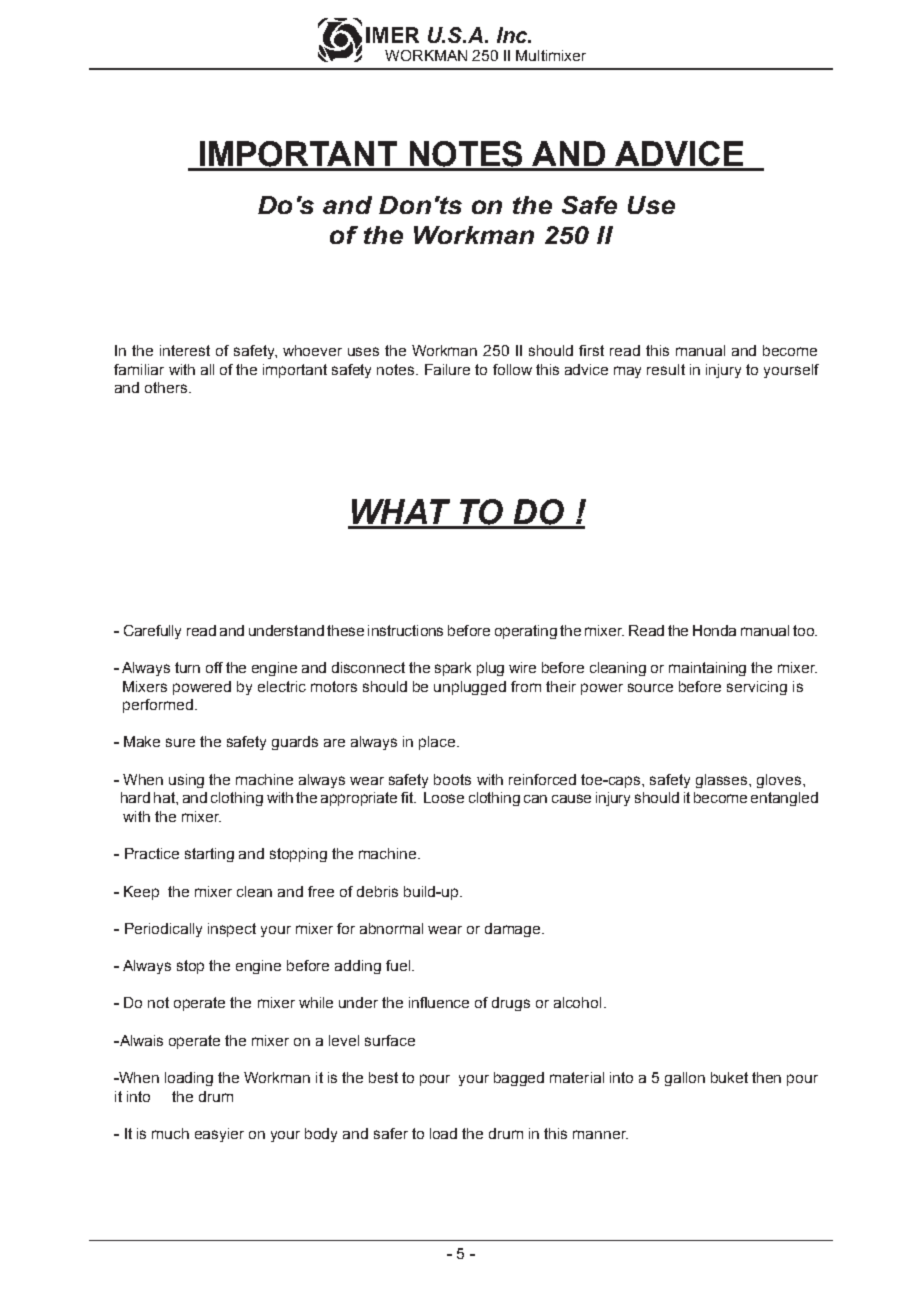 This image has width=924, height=1308. What do you see at coordinates (714, 630) in the image?
I see `Honda` at bounding box center [714, 630].
